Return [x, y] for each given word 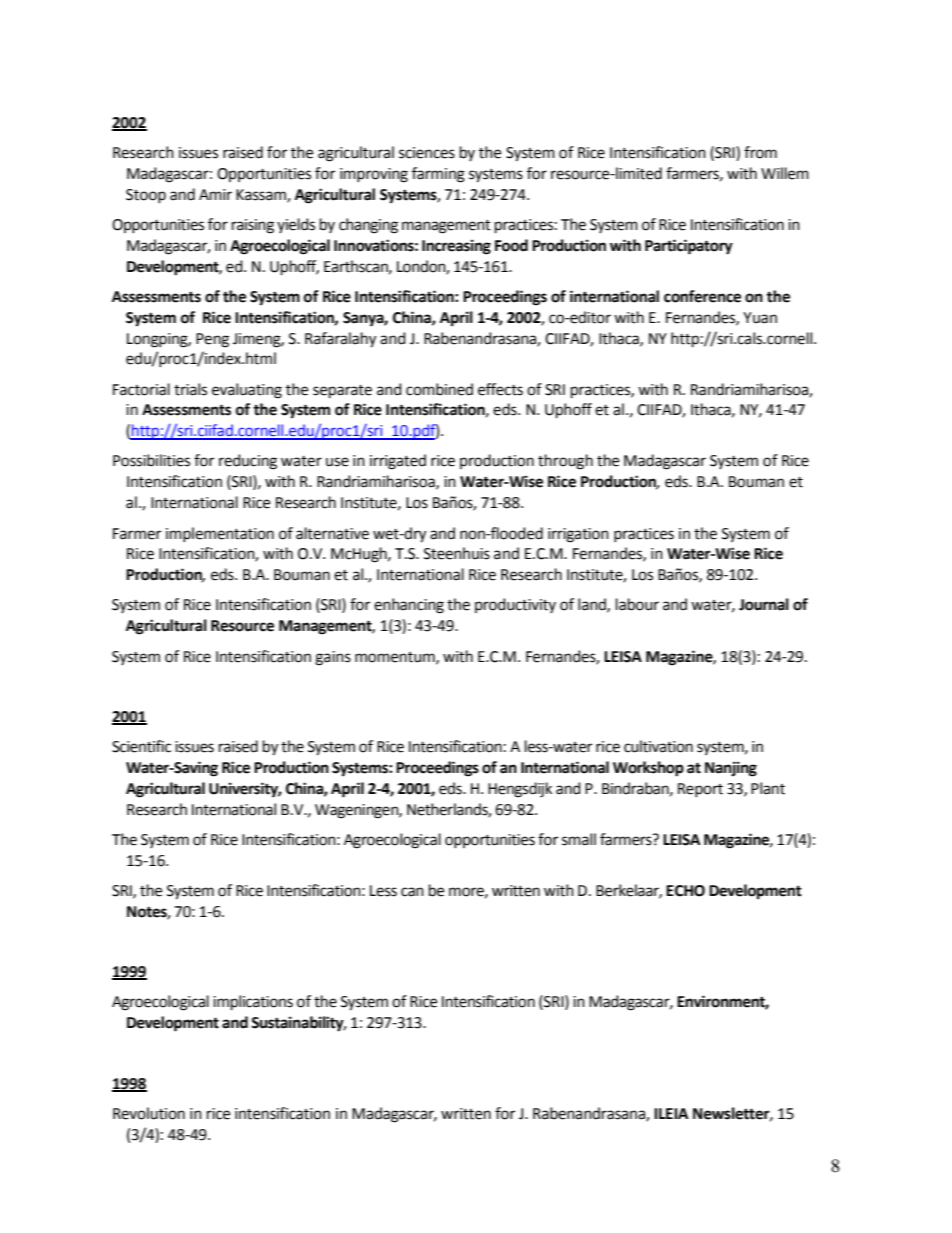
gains [333, 658]
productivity [515, 605]
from [760, 152]
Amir [215, 194]
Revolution [149, 1113]
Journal [764, 604]
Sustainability [298, 1024]
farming [438, 175]
